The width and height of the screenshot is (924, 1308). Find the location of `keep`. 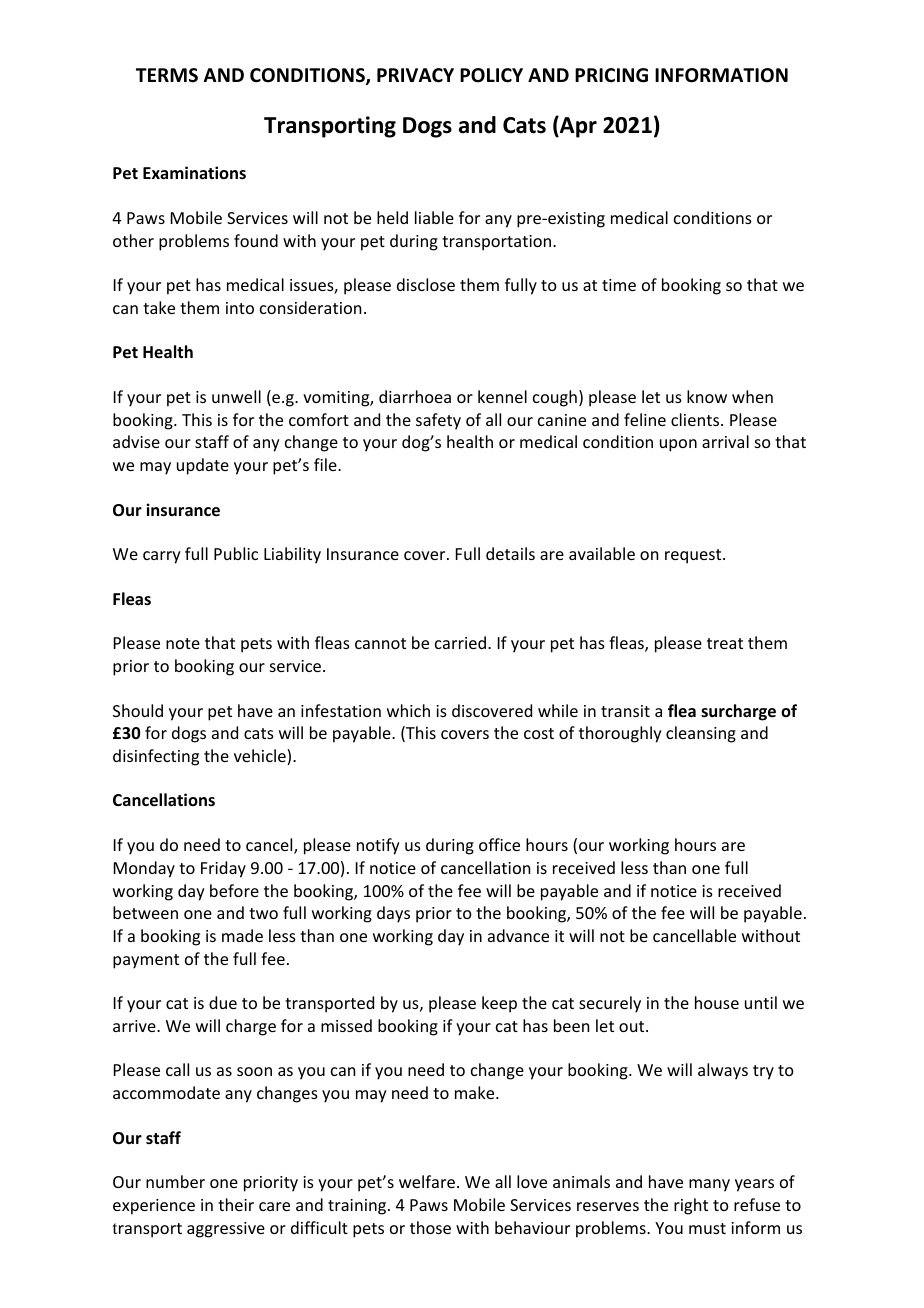

keep is located at coordinates (499, 1004).
